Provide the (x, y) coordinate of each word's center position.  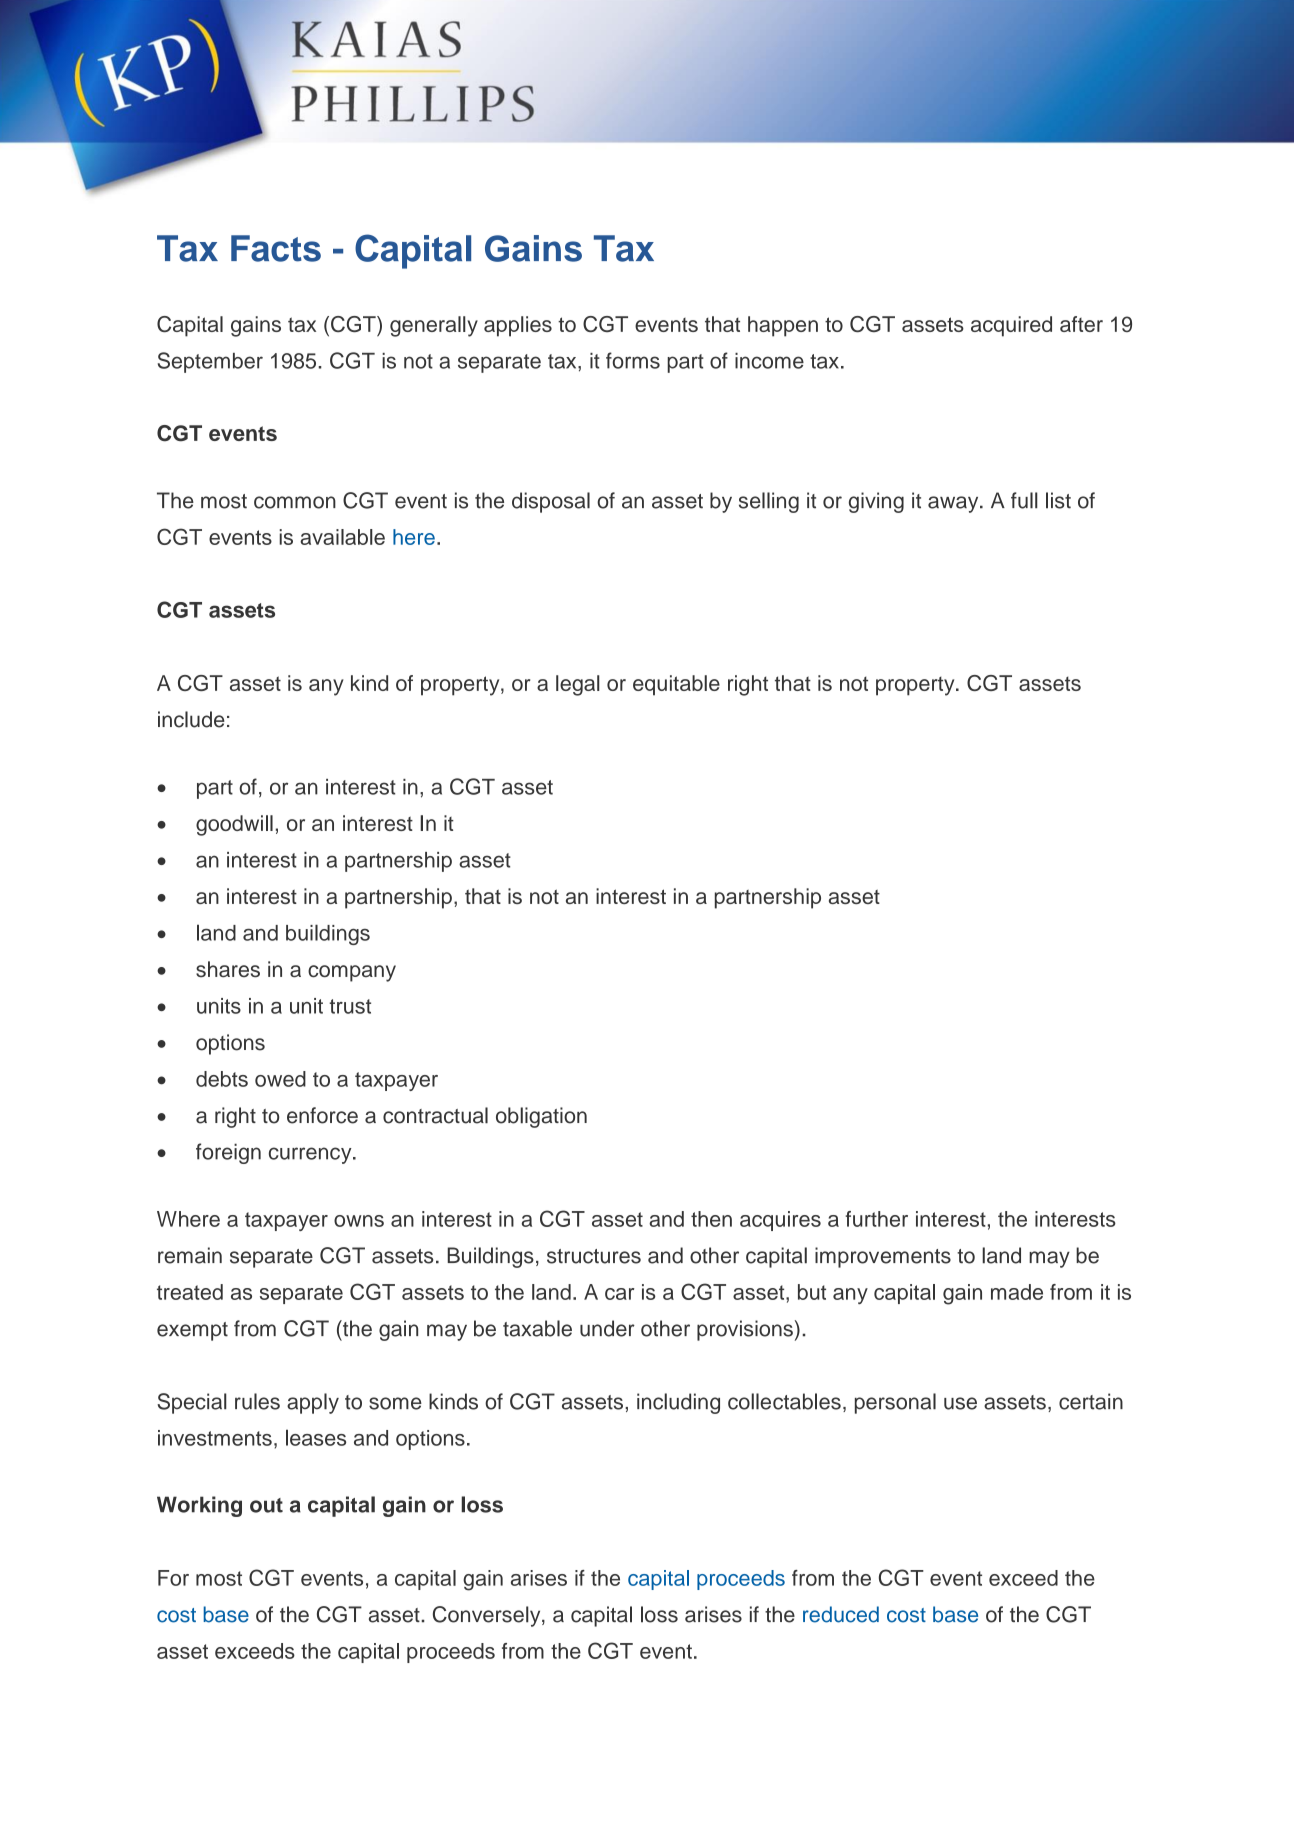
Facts (276, 248)
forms (633, 360)
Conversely (488, 1616)
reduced (841, 1614)
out (266, 1505)
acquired (1011, 326)
